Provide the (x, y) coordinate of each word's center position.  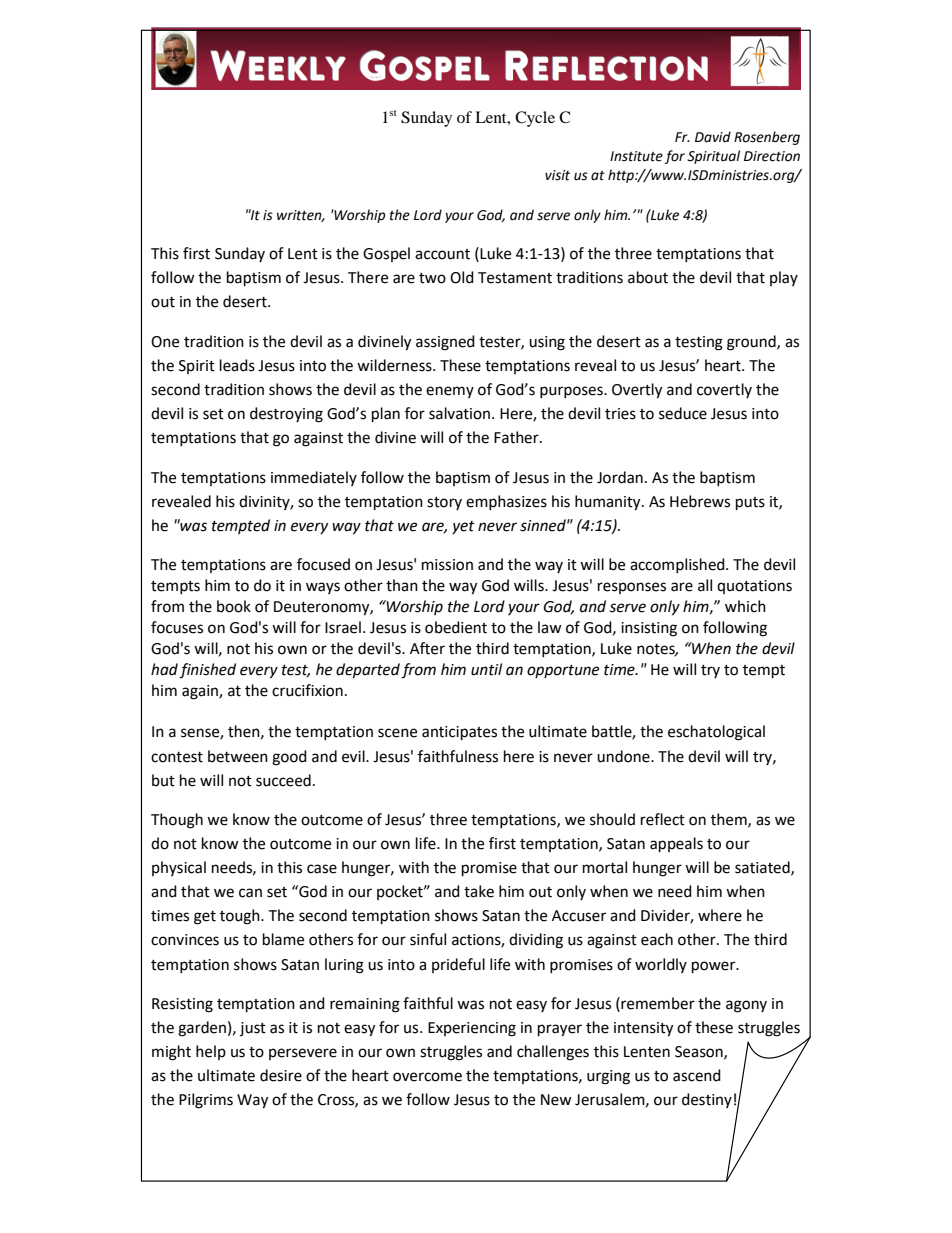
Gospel (386, 254)
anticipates (459, 733)
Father (517, 437)
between (238, 756)
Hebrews (700, 501)
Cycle (535, 119)
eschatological (716, 733)
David (713, 137)
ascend (697, 1075)
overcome (427, 1077)
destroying (286, 415)
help (211, 1052)
